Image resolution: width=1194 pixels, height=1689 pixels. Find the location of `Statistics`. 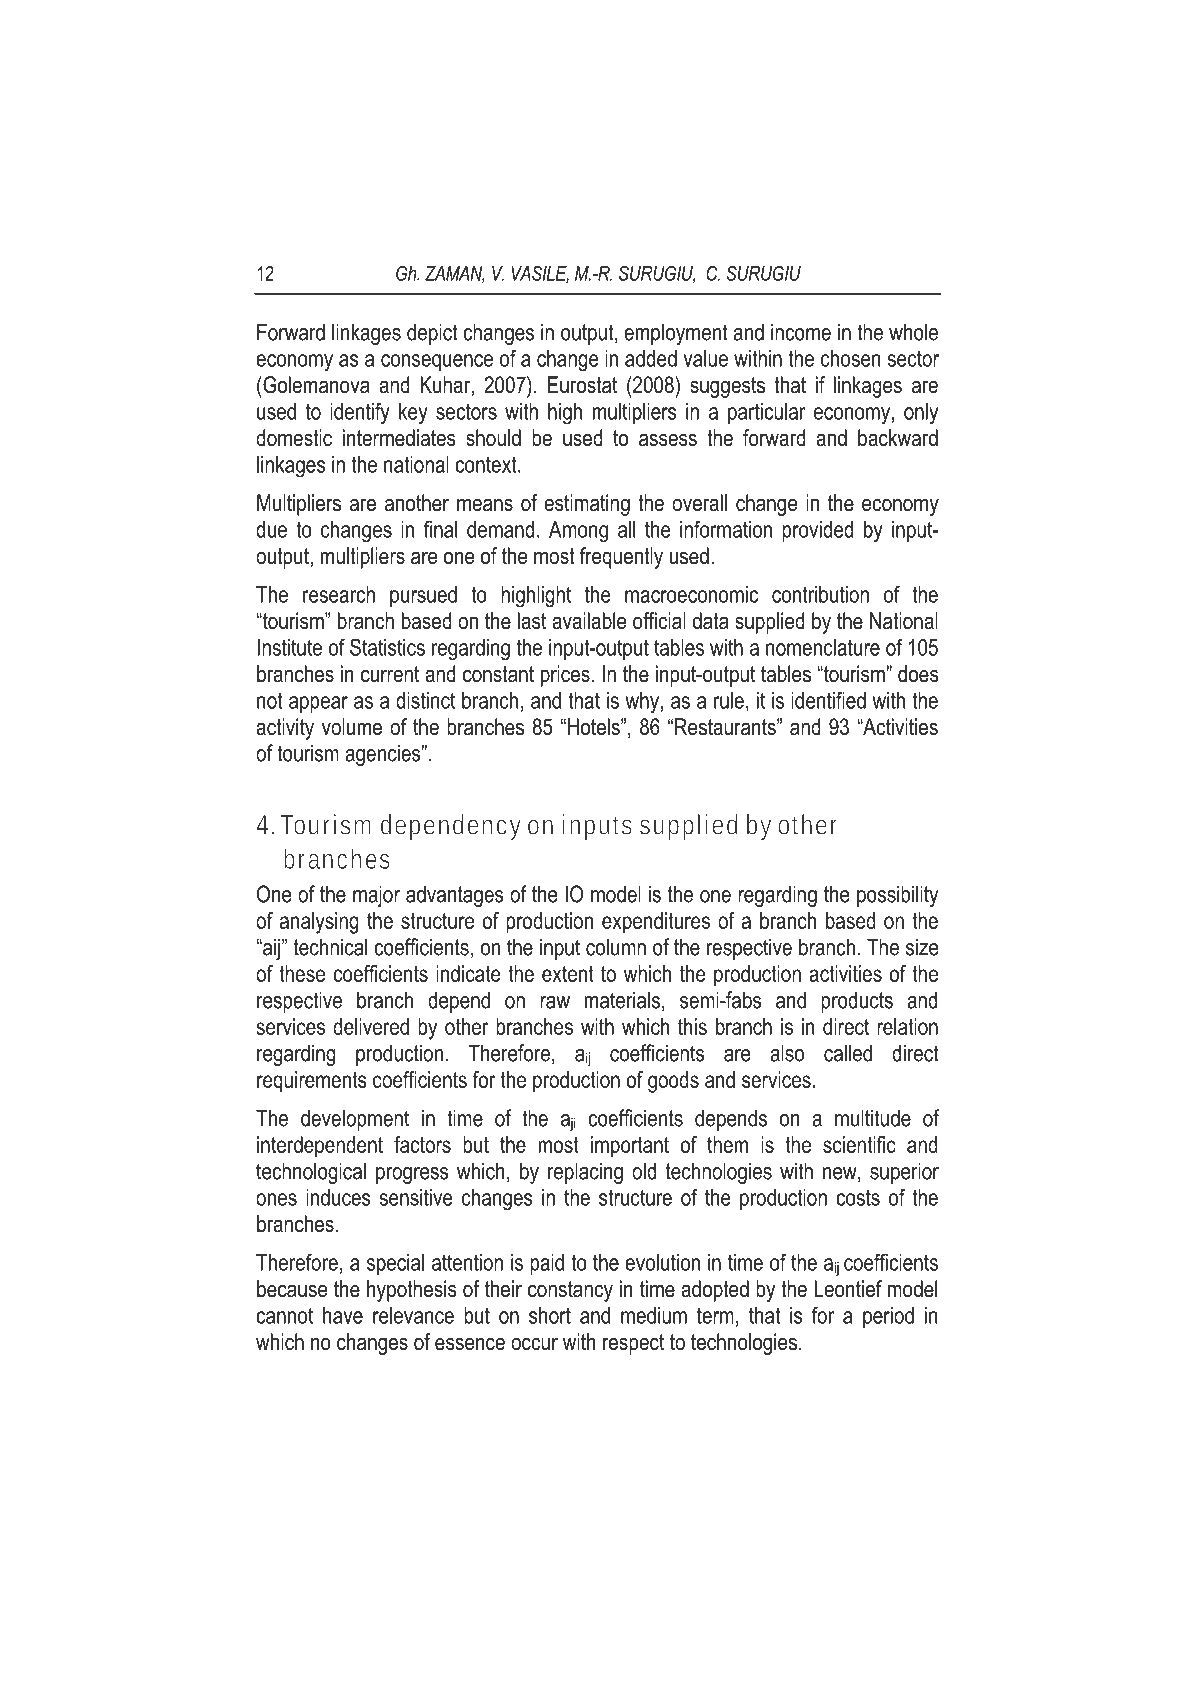

Statistics is located at coordinates (387, 647).
